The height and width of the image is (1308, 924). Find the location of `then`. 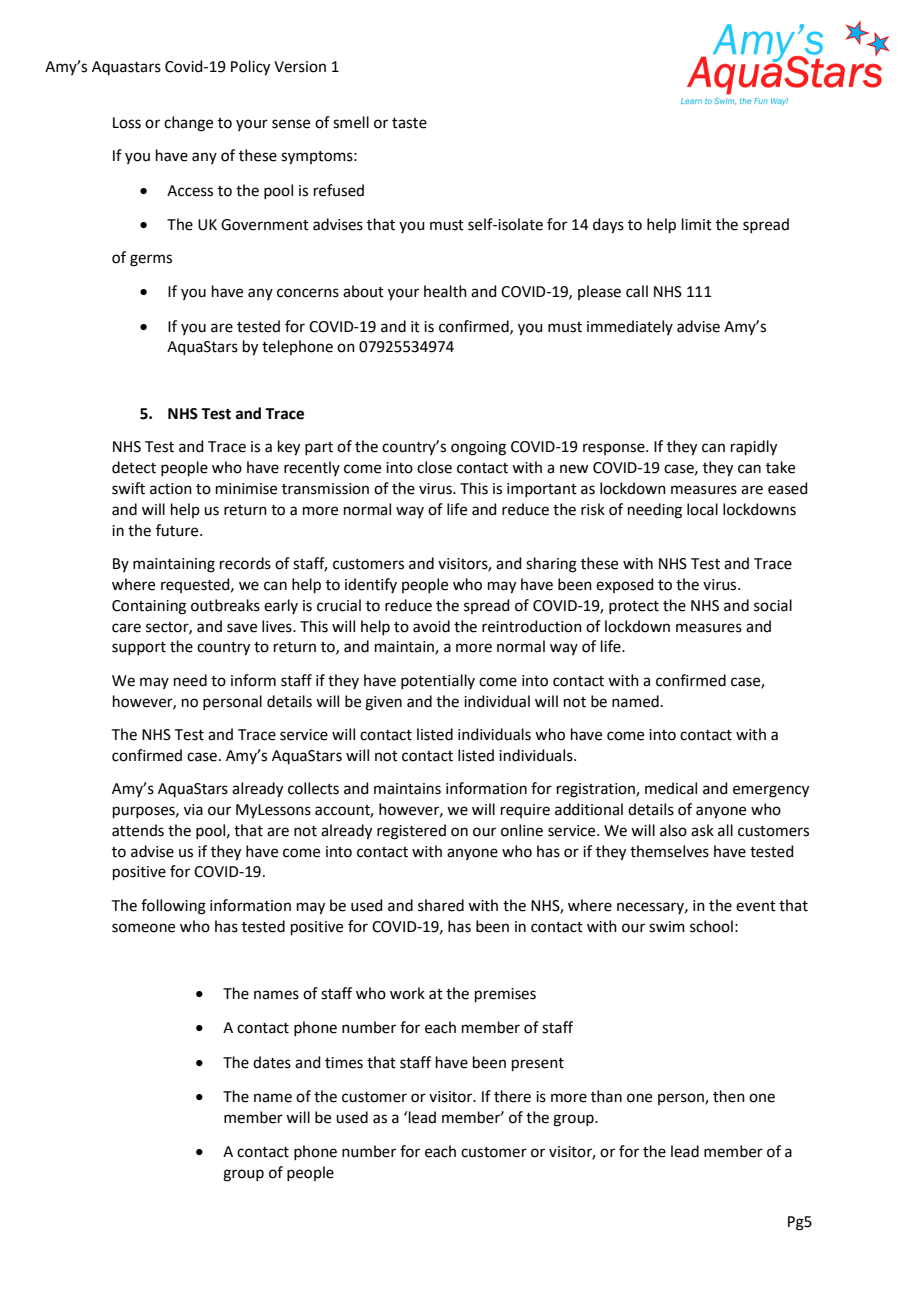

then is located at coordinates (729, 1096).
